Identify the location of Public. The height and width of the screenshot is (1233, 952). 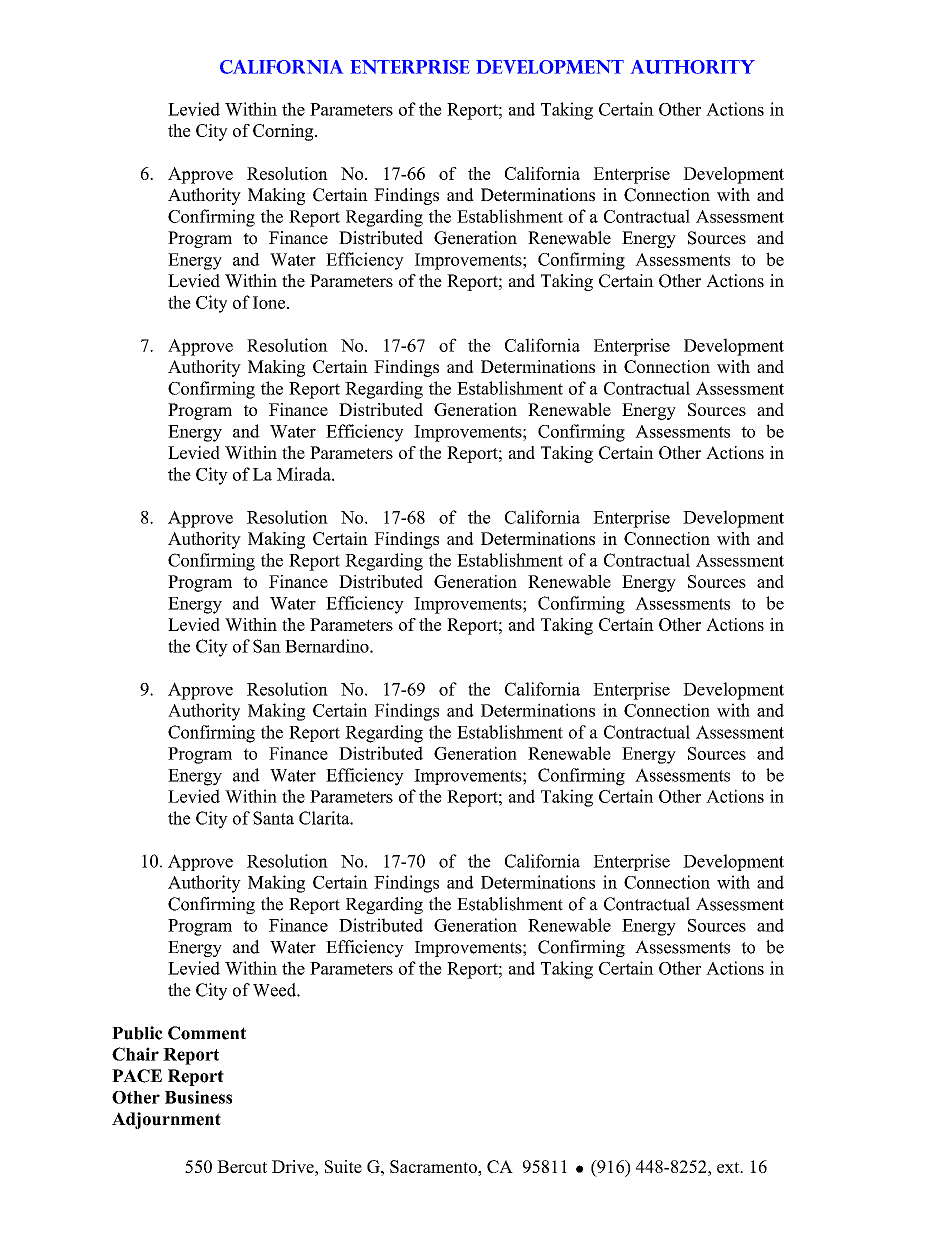
(137, 1033).
